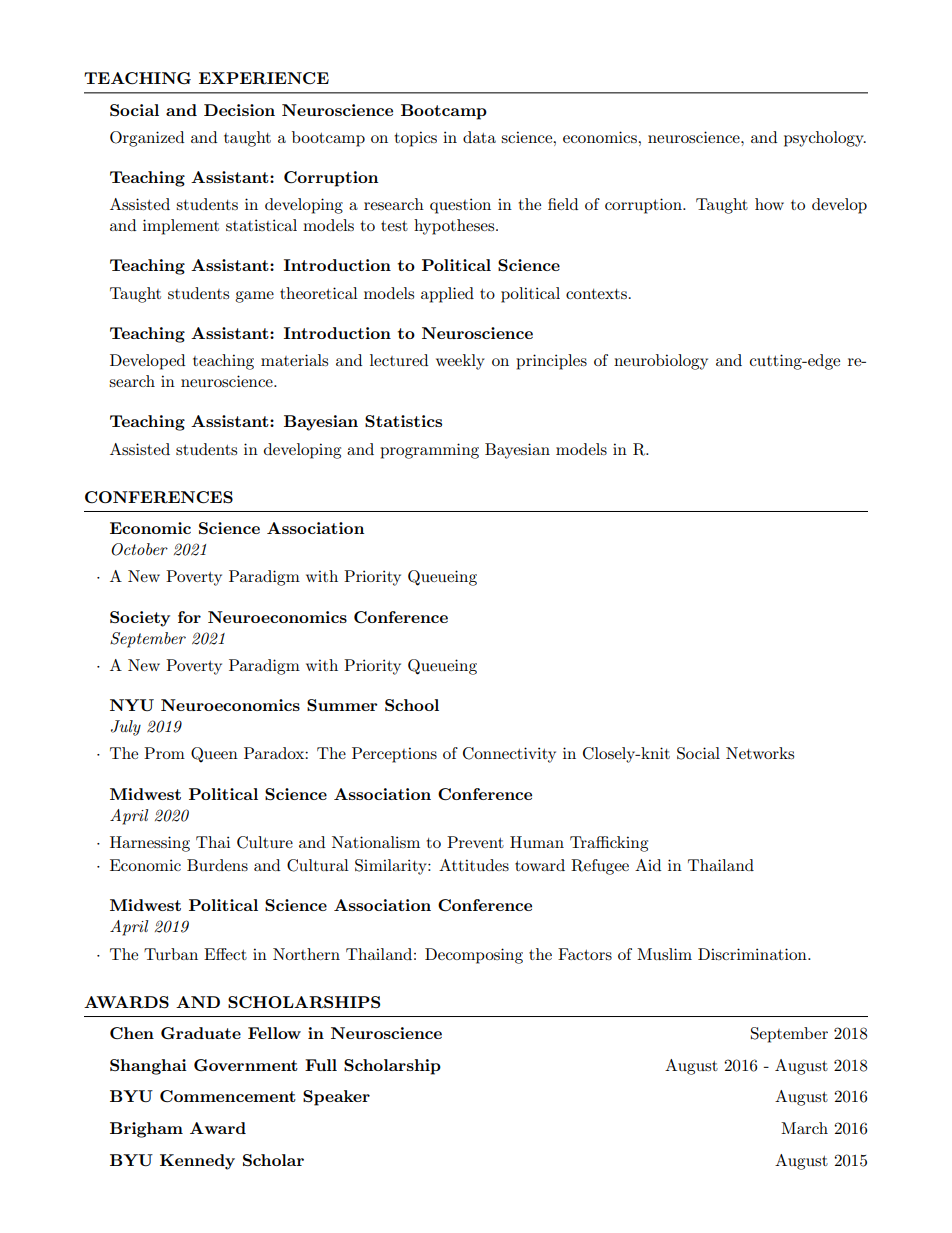  Describe the element at coordinates (239, 110) in the screenshot. I see `Decision` at that location.
